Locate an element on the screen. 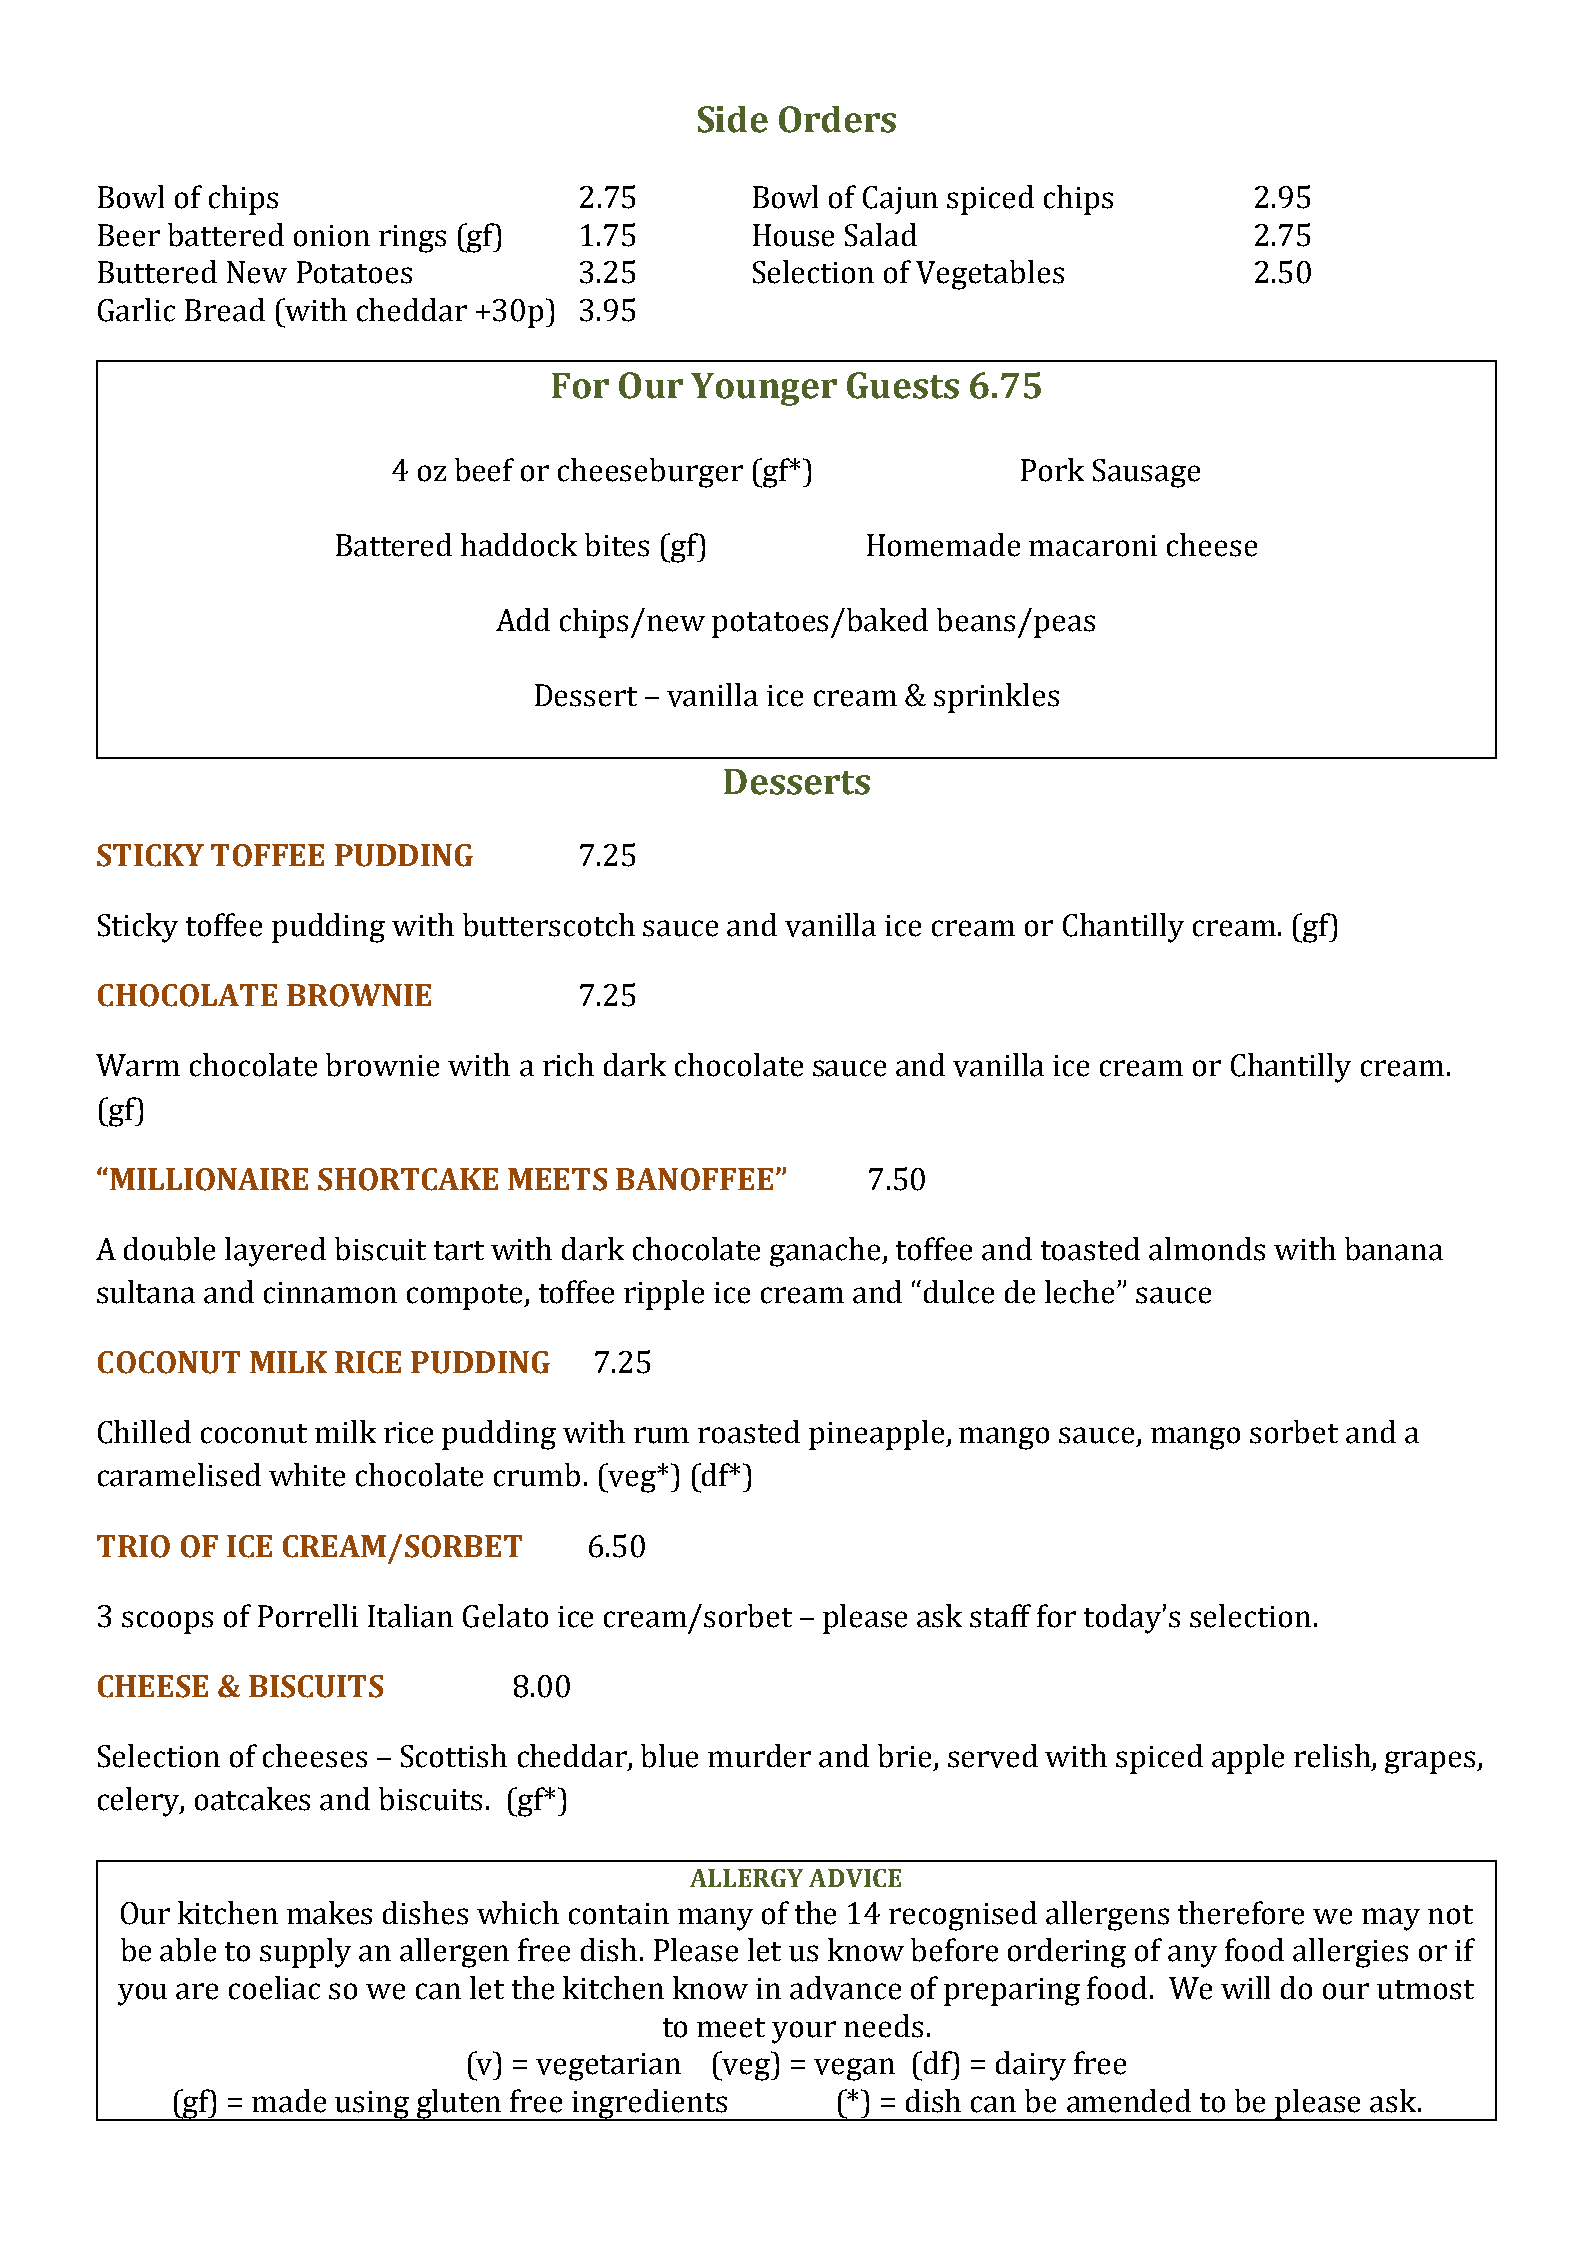 The width and height of the screenshot is (1593, 2252). rings is located at coordinates (412, 239).
